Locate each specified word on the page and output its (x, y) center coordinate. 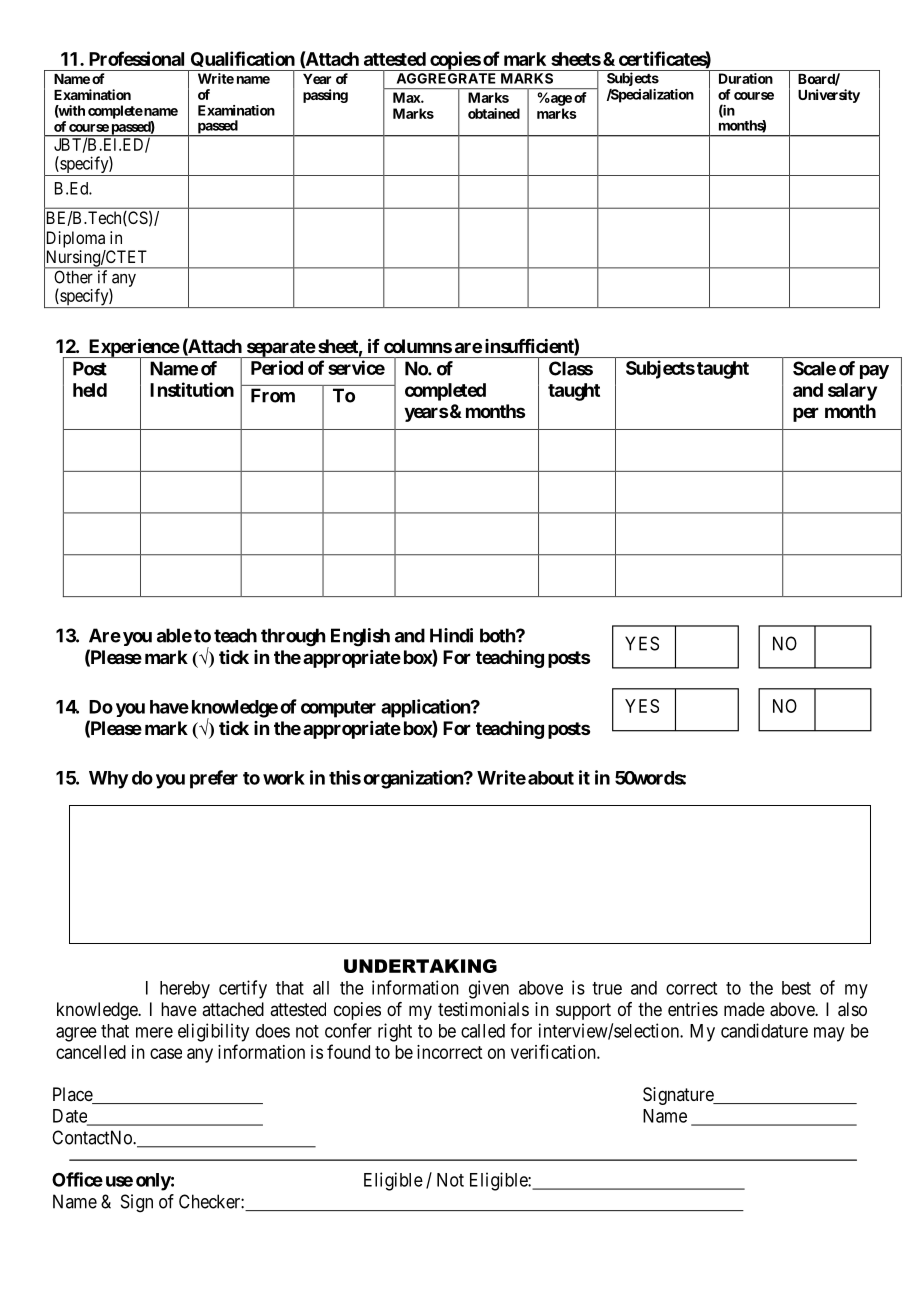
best (796, 988)
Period (277, 367)
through (293, 637)
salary (852, 392)
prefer (214, 779)
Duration (746, 78)
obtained (494, 113)
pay (874, 372)
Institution (192, 389)
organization (414, 779)
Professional (136, 58)
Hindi (451, 635)
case (166, 1053)
